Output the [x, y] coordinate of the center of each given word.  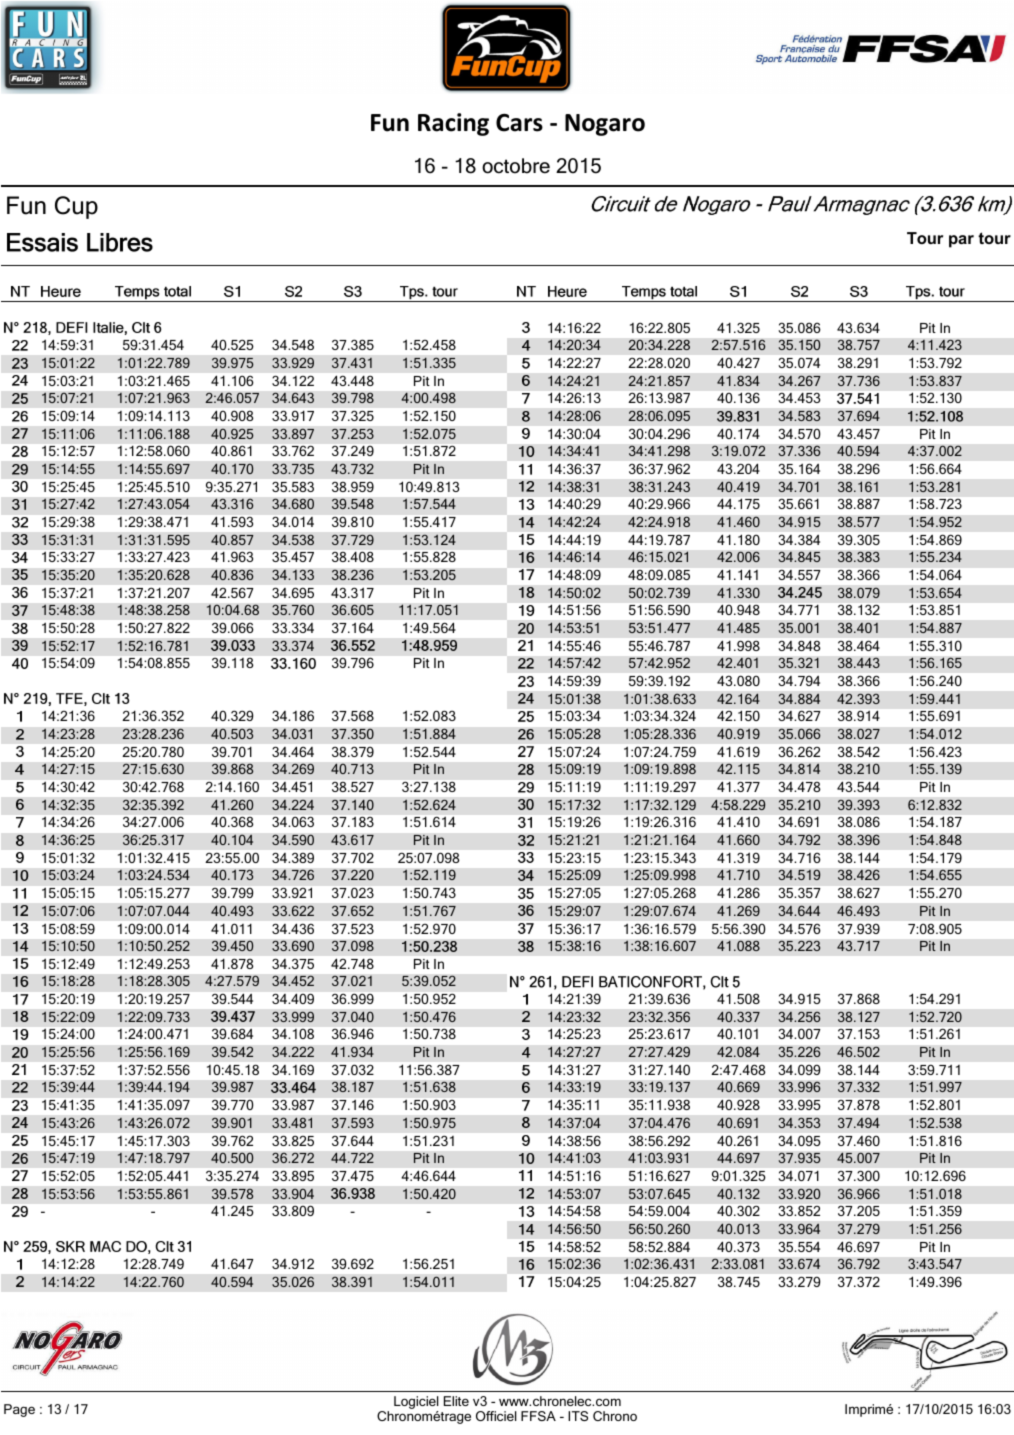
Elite [456, 1401]
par [961, 241]
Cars [519, 123]
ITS [578, 1416]
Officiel [496, 1416]
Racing [453, 124]
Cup [76, 207]
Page [19, 1410]
